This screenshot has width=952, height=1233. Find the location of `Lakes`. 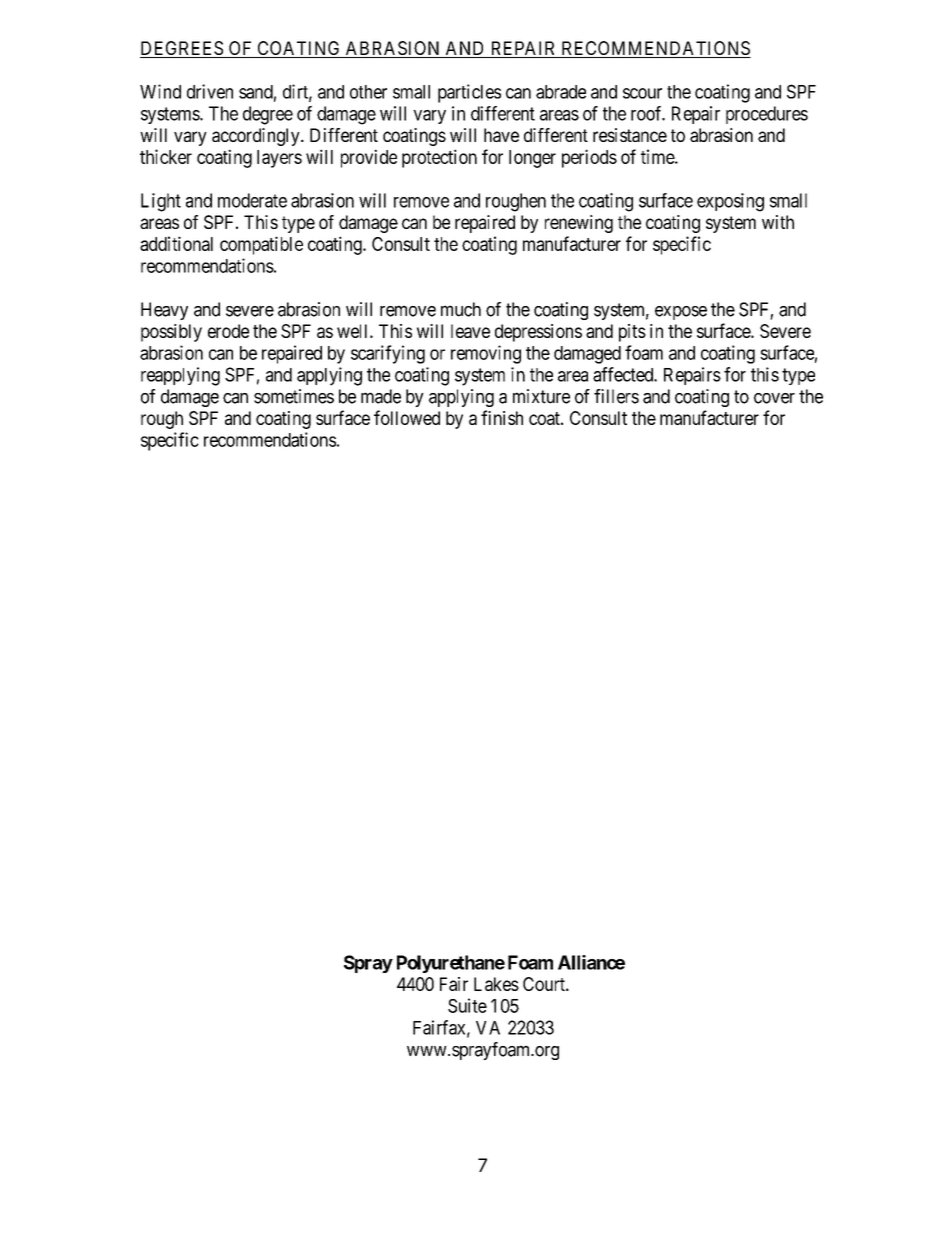

Lakes is located at coordinates (496, 984).
